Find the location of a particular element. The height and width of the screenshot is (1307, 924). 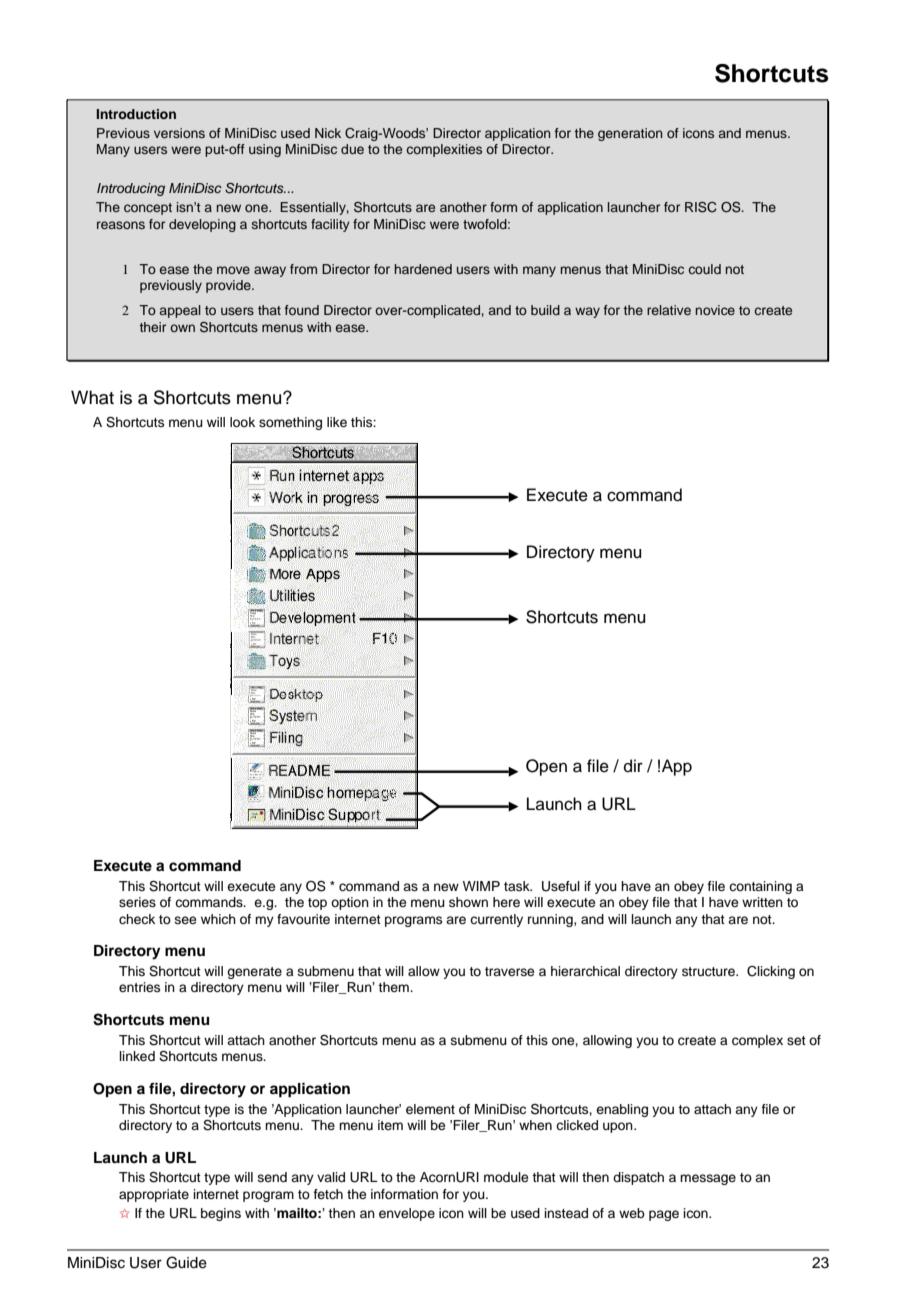

due is located at coordinates (352, 149).
